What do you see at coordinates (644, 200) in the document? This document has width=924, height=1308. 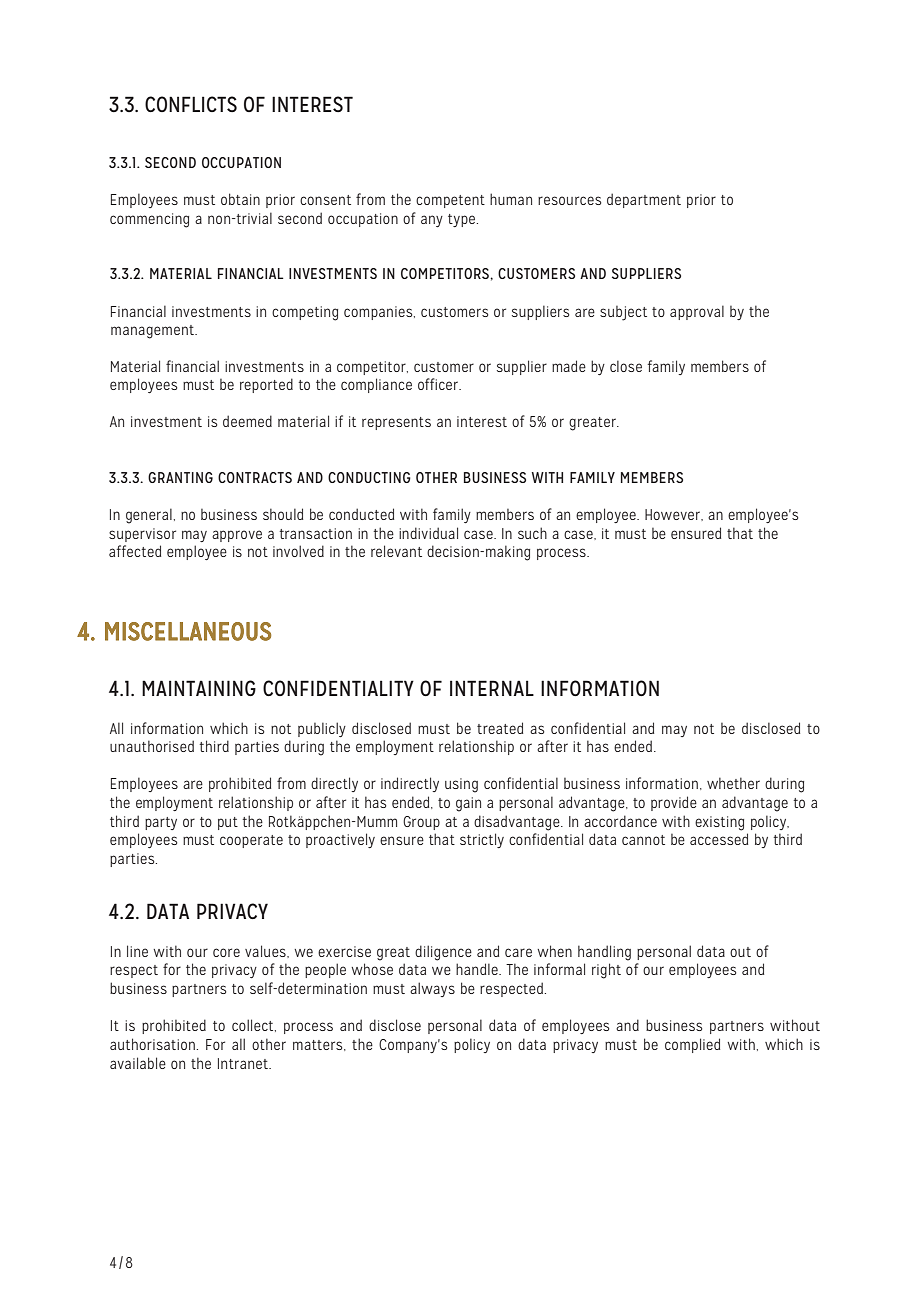 I see `department` at bounding box center [644, 200].
